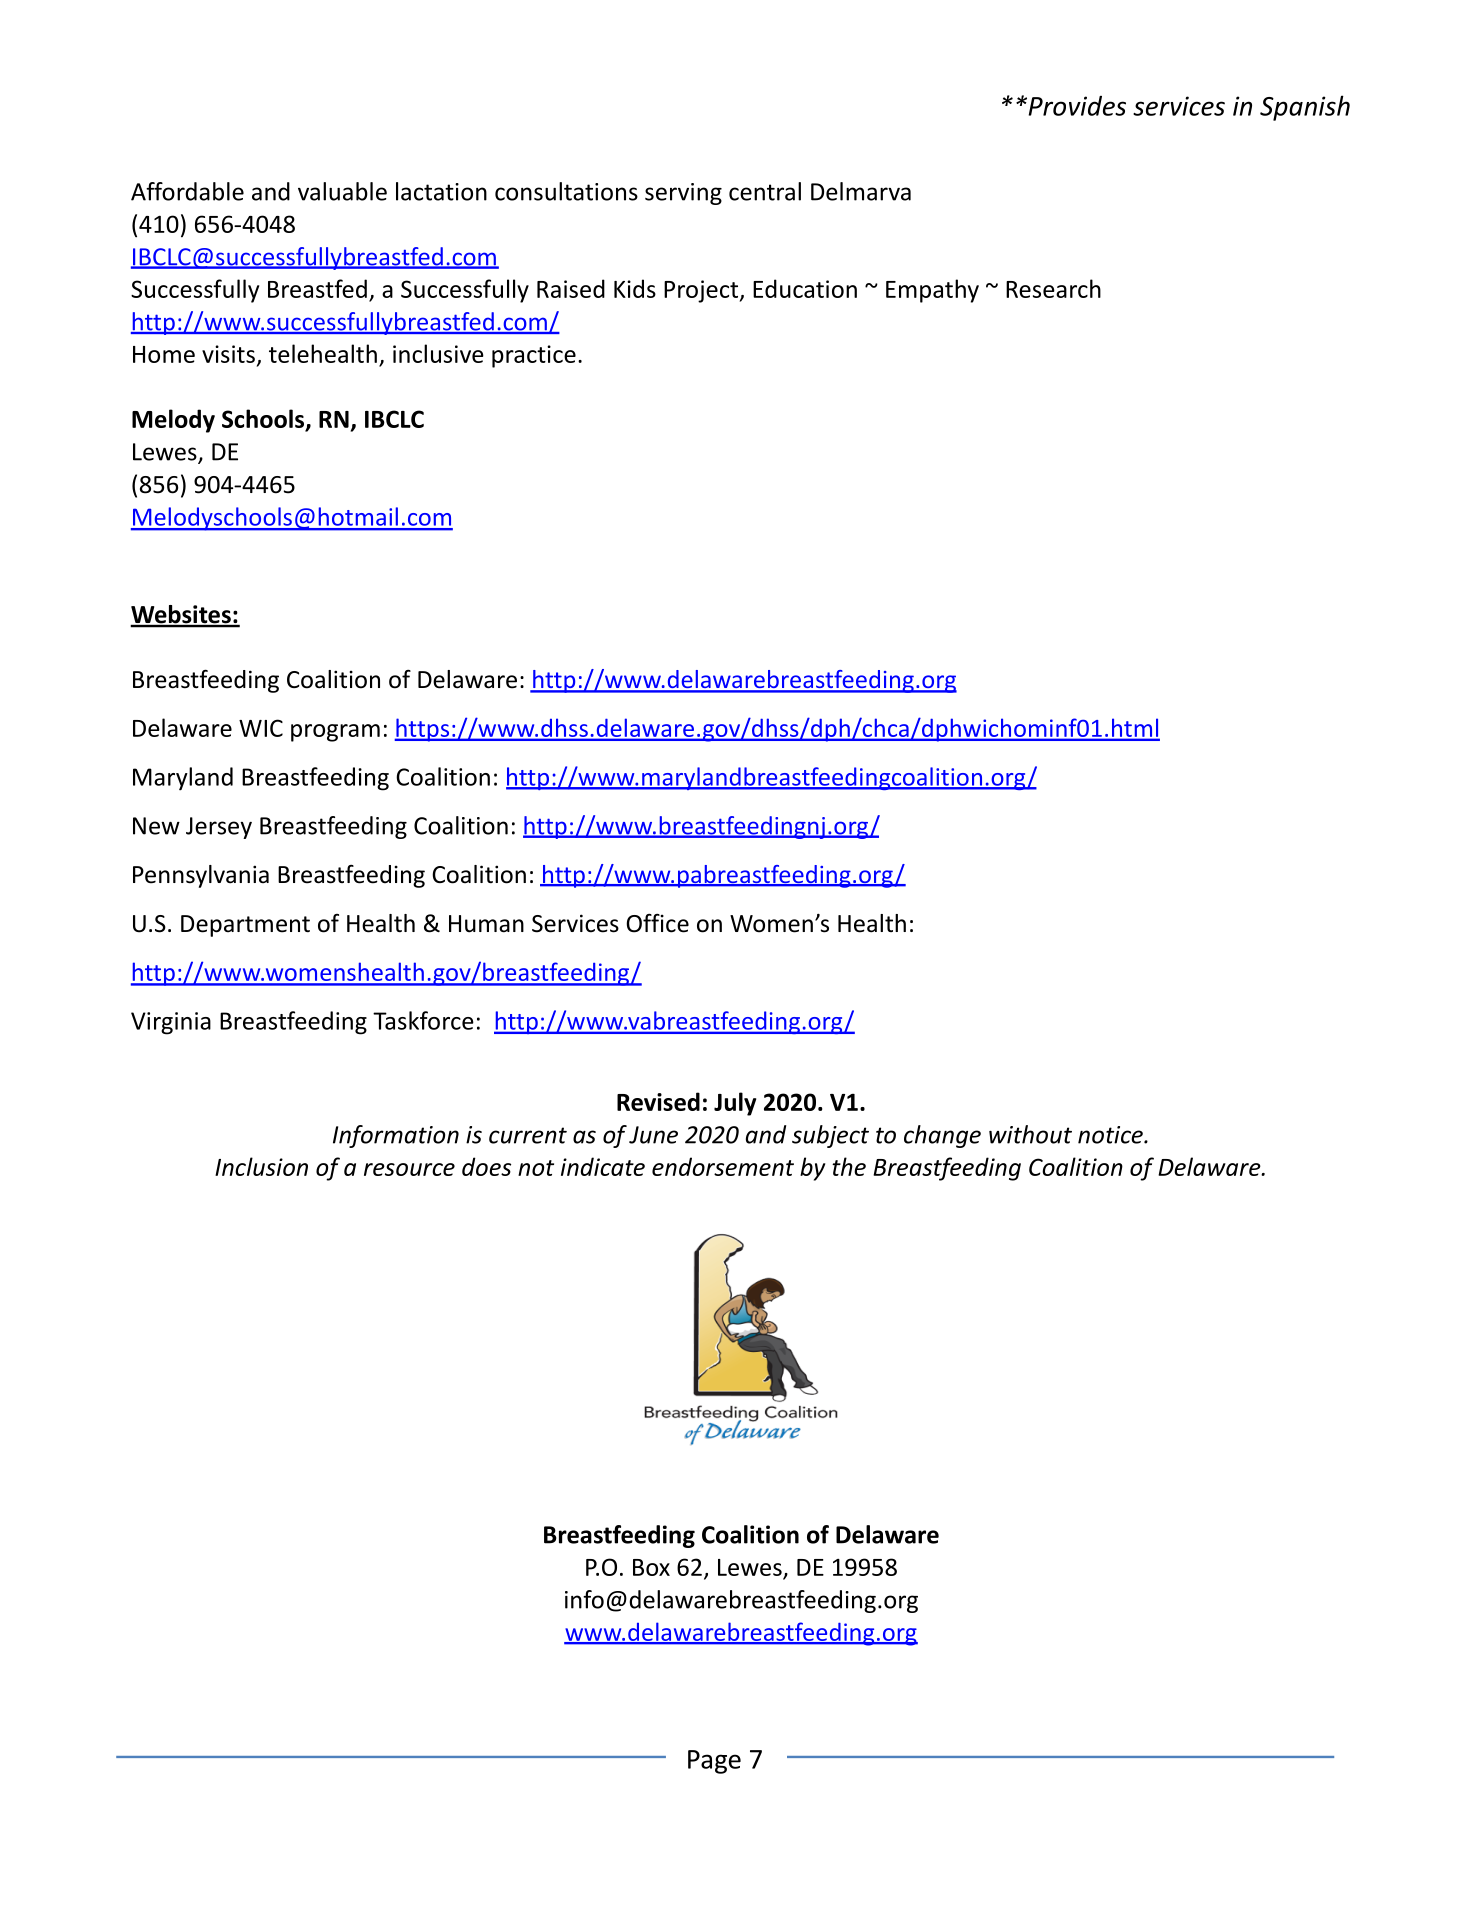 This screenshot has height=1918, width=1482. Describe the element at coordinates (1305, 108) in the screenshot. I see `Spanish` at that location.
